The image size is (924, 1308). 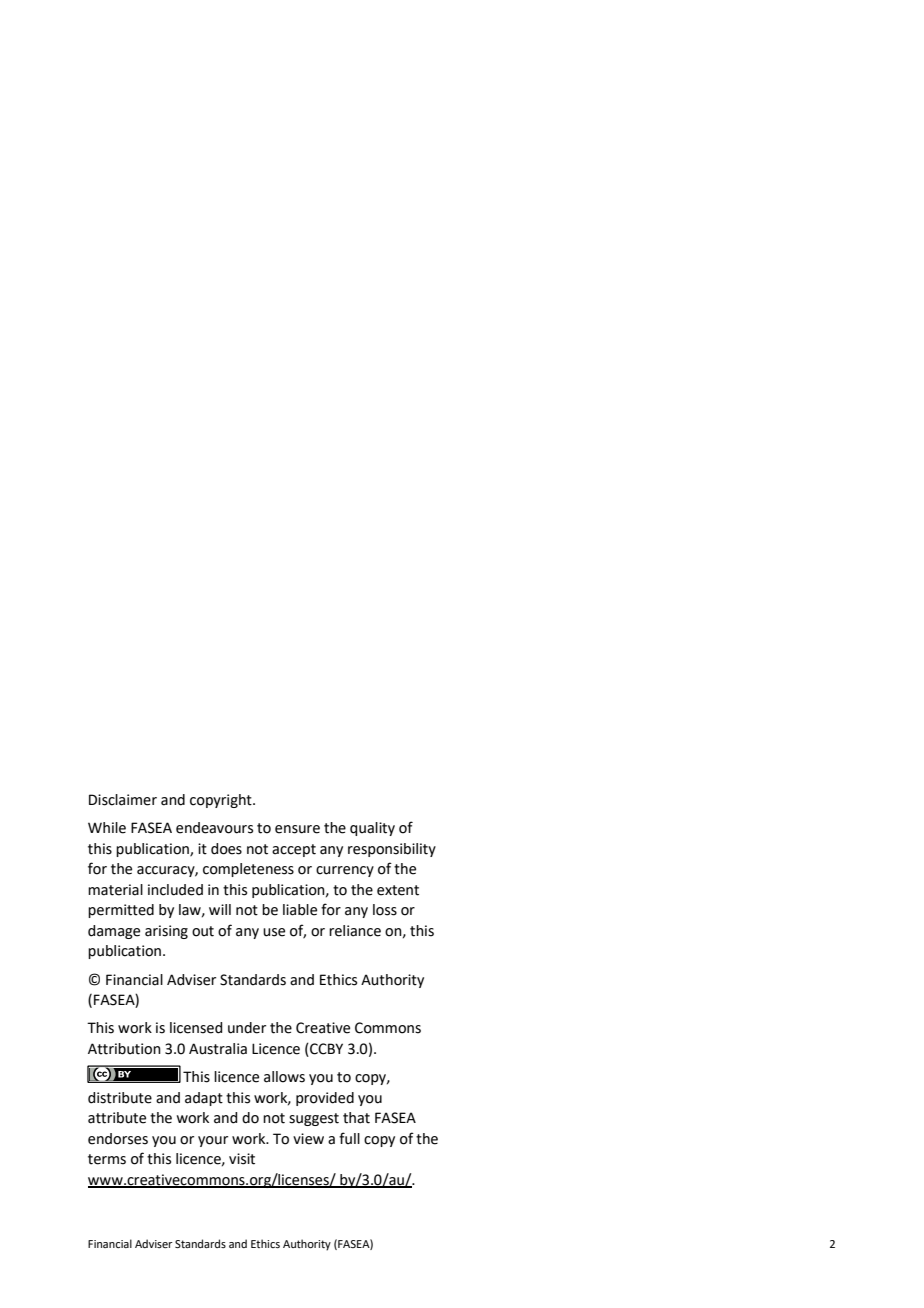 What do you see at coordinates (118, 1139) in the image?
I see `endorses` at bounding box center [118, 1139].
